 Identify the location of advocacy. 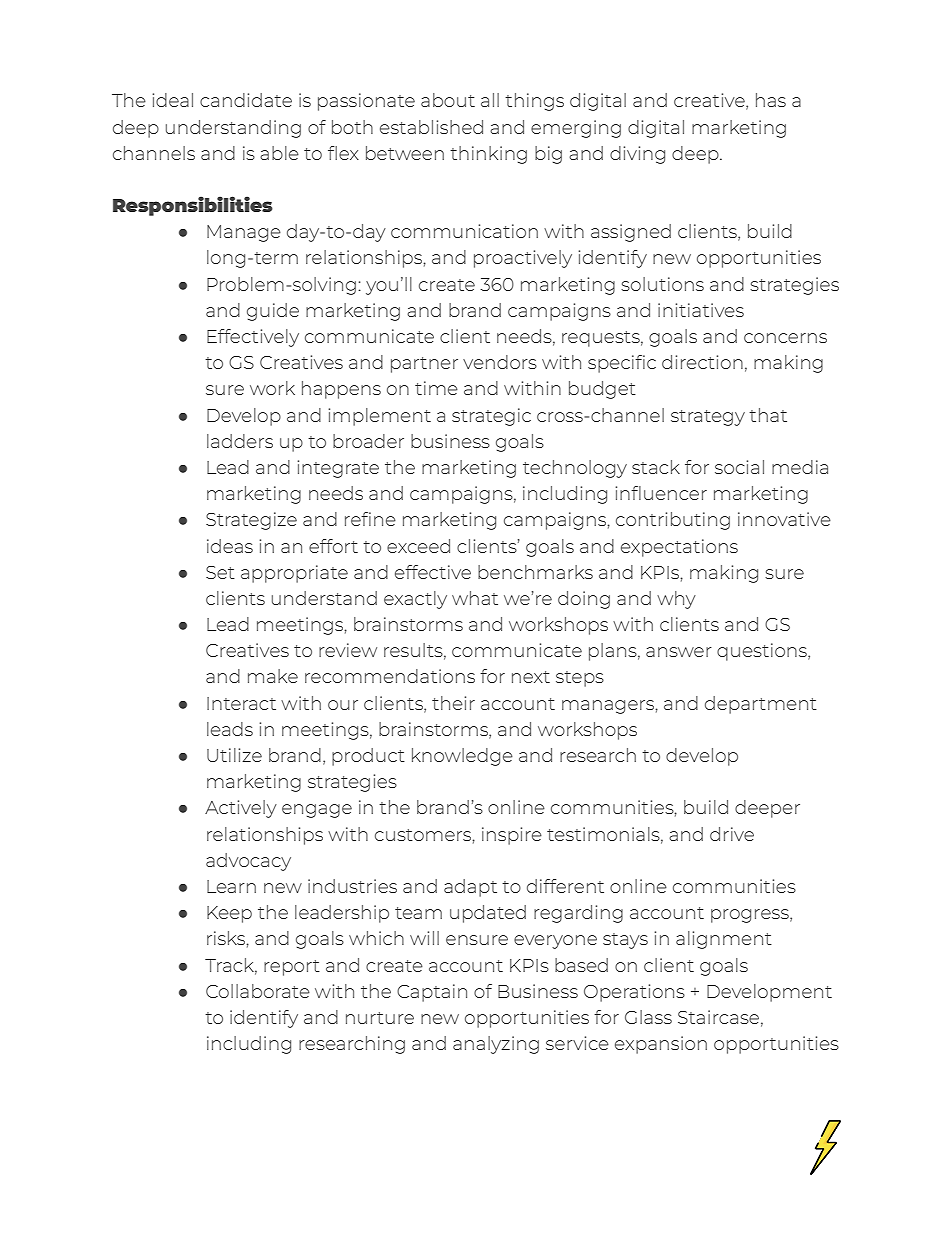
(248, 862).
